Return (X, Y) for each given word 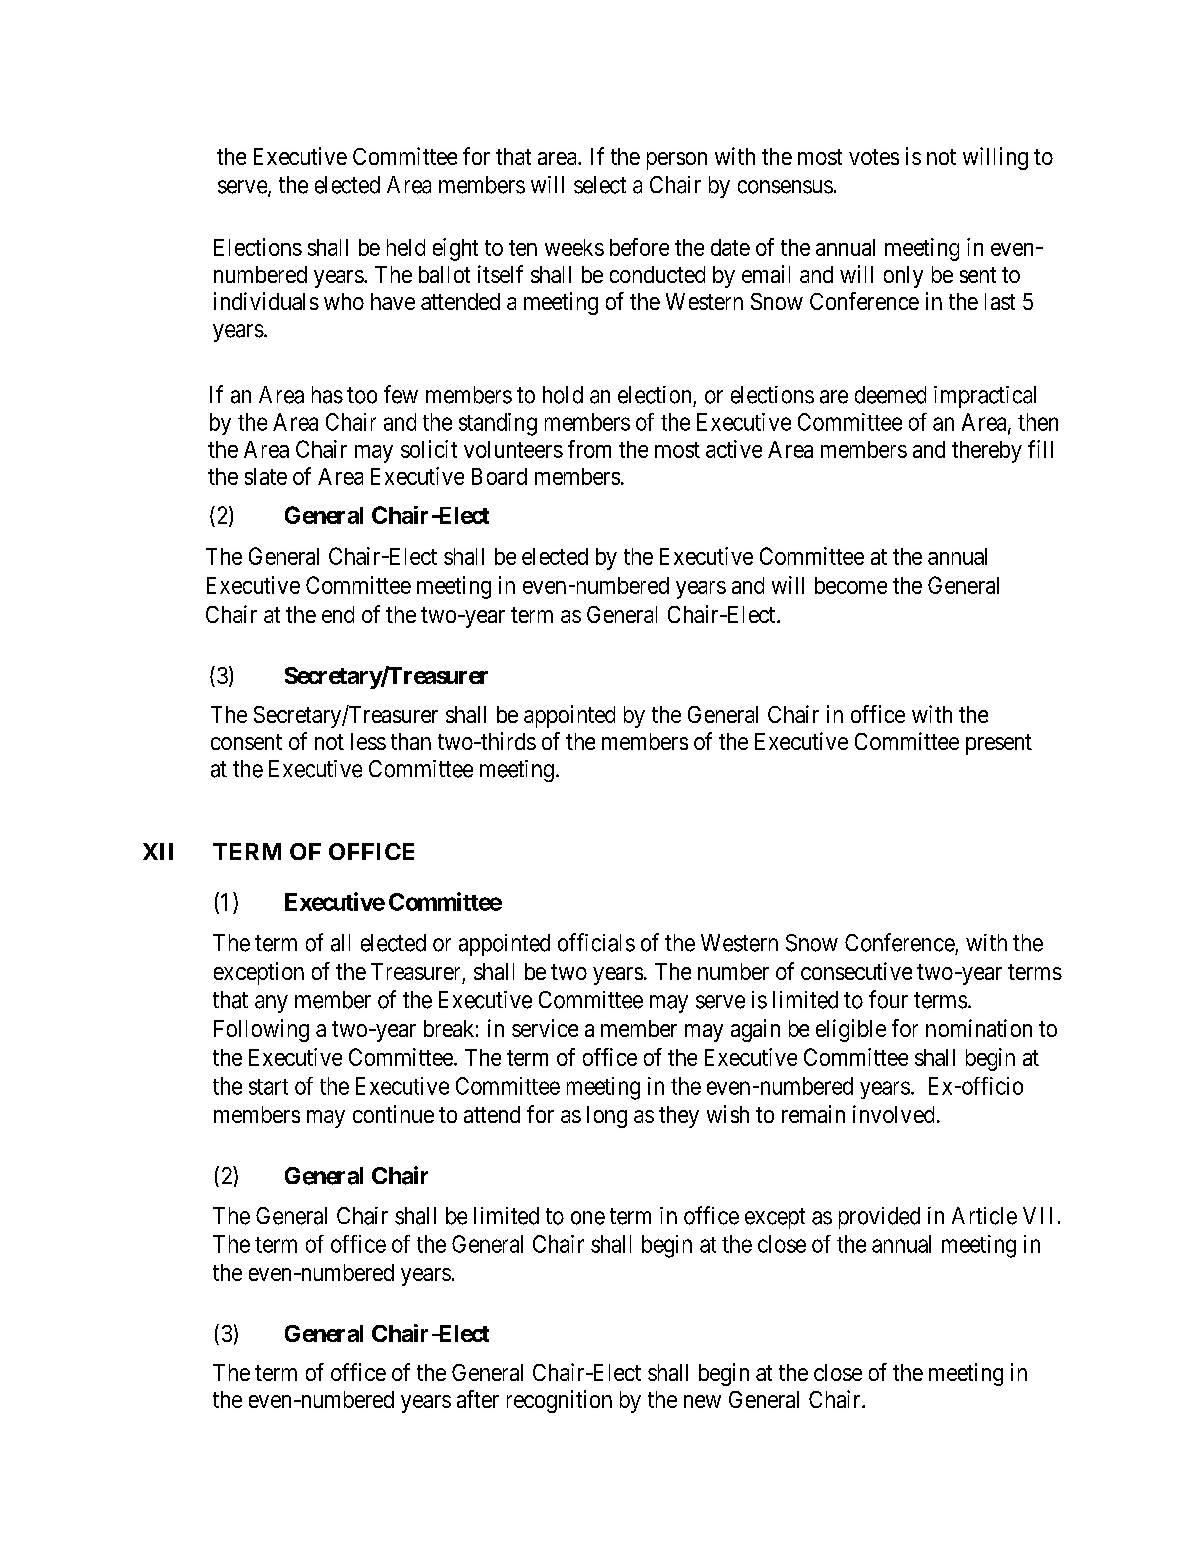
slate (266, 476)
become (851, 585)
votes (874, 157)
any (271, 1004)
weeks (574, 247)
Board (499, 476)
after (478, 1399)
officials (596, 942)
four (888, 999)
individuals (266, 301)
